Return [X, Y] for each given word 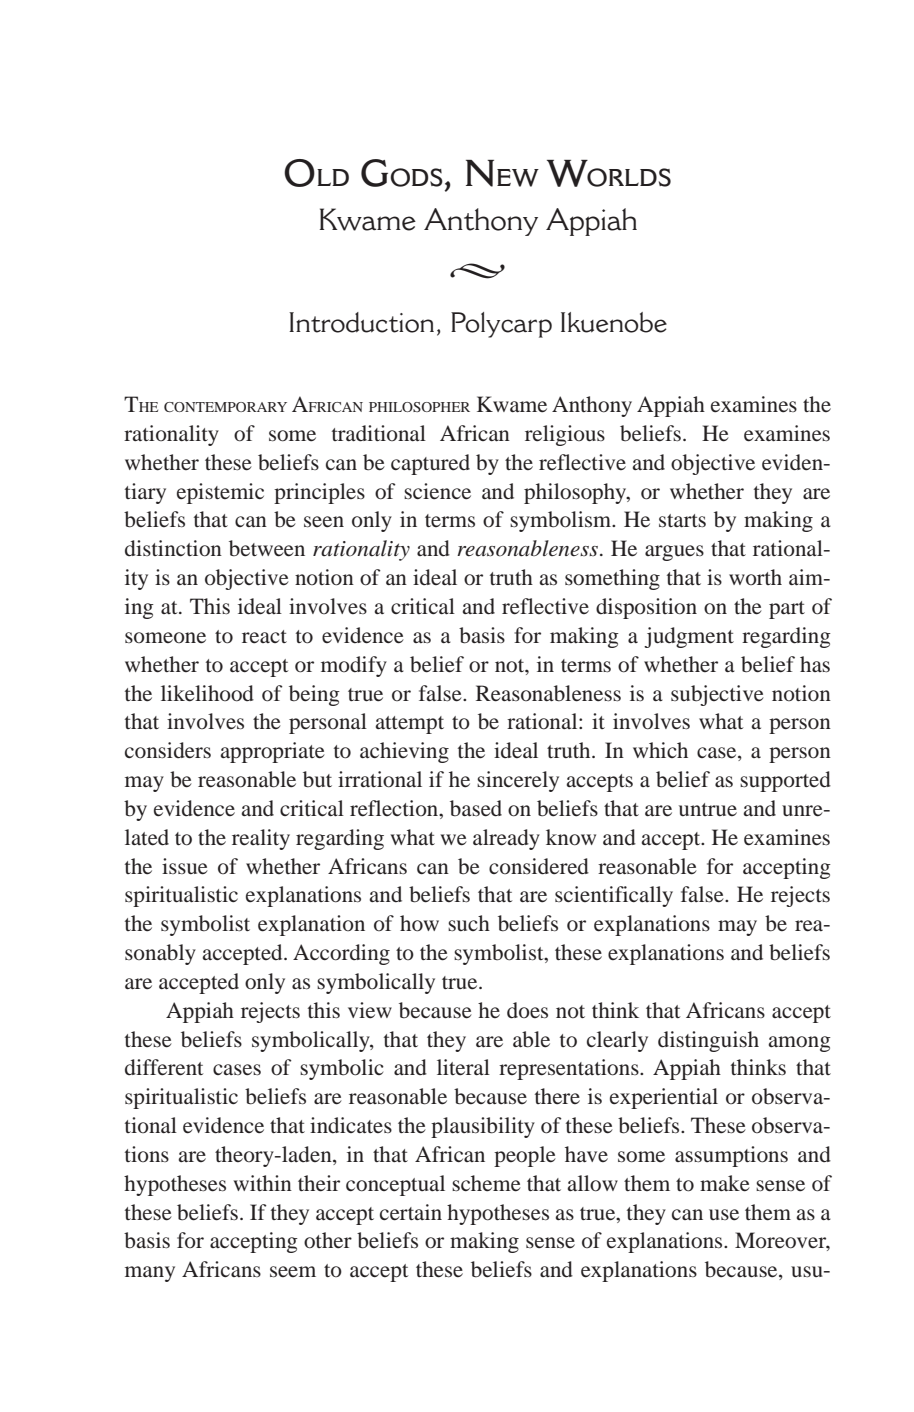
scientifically [614, 896]
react [264, 637]
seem [293, 1271]
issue [185, 866]
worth [755, 577]
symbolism [561, 521]
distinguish [708, 1041]
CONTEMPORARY [225, 407]
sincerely [518, 781]
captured [430, 464]
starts [682, 521]
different [164, 1067]
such [469, 923]
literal [463, 1067]
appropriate [272, 752]
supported [785, 781]
